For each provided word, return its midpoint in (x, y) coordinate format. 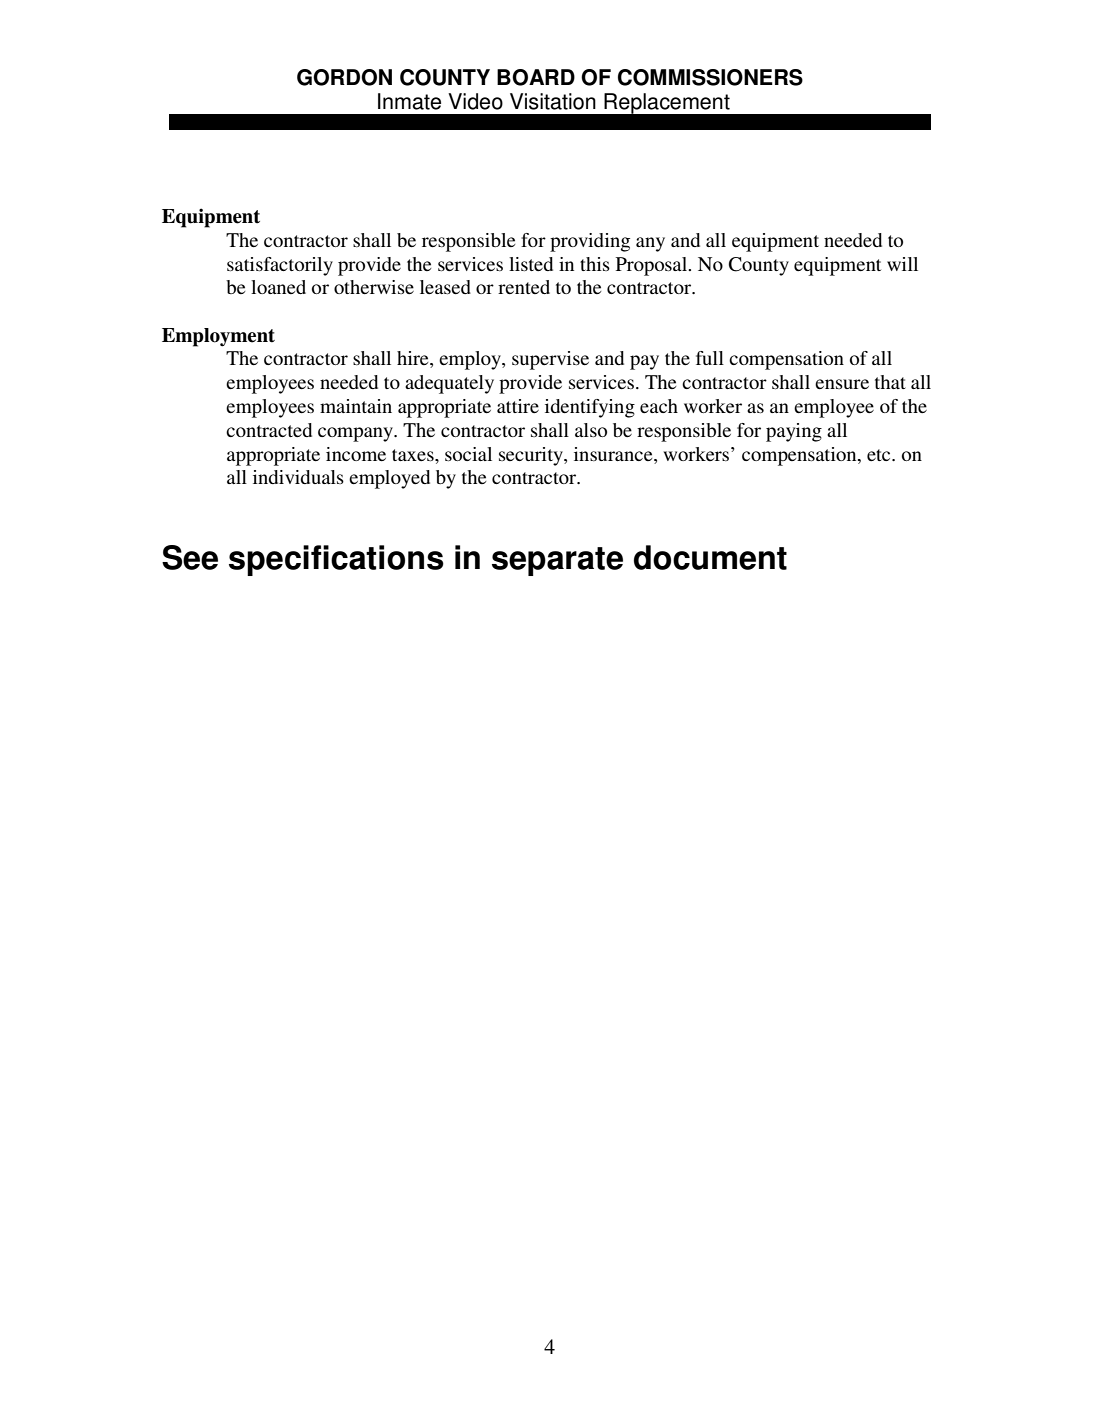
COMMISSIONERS (710, 77)
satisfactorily (280, 266)
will (902, 264)
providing (590, 242)
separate (557, 561)
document (710, 557)
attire (518, 406)
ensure (842, 384)
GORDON (344, 77)
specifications (336, 560)
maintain (356, 406)
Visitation (553, 101)
